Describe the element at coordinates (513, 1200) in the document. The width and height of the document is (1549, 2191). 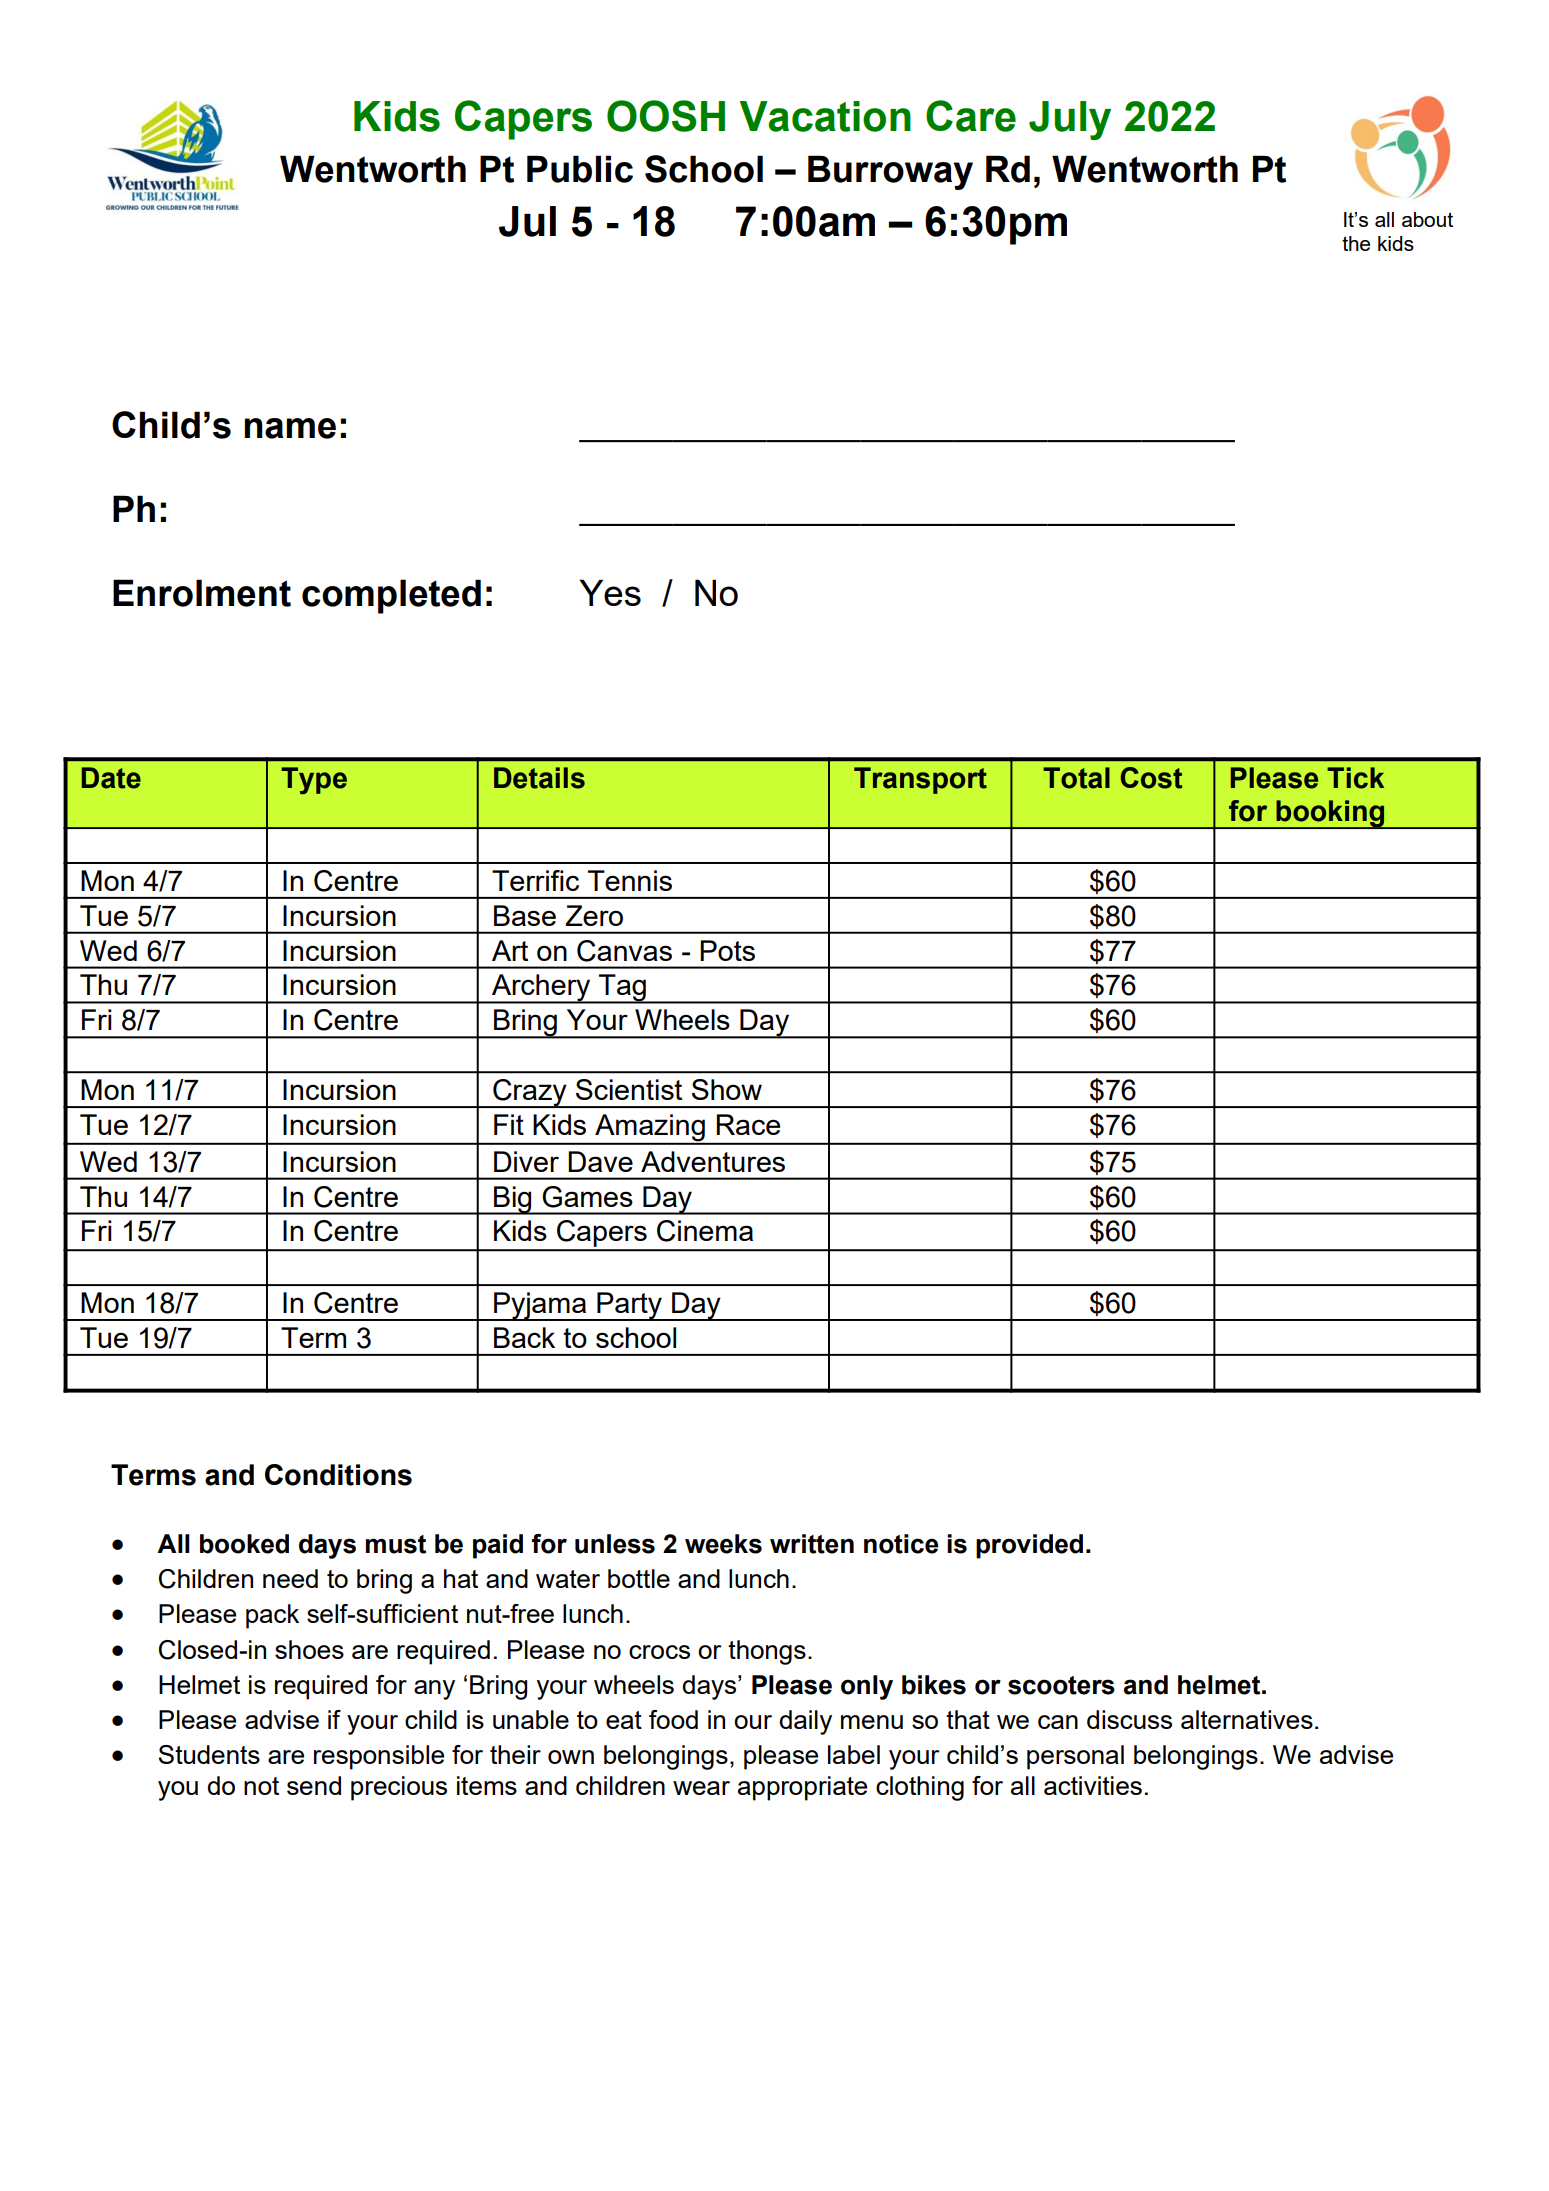
I see `Big` at that location.
